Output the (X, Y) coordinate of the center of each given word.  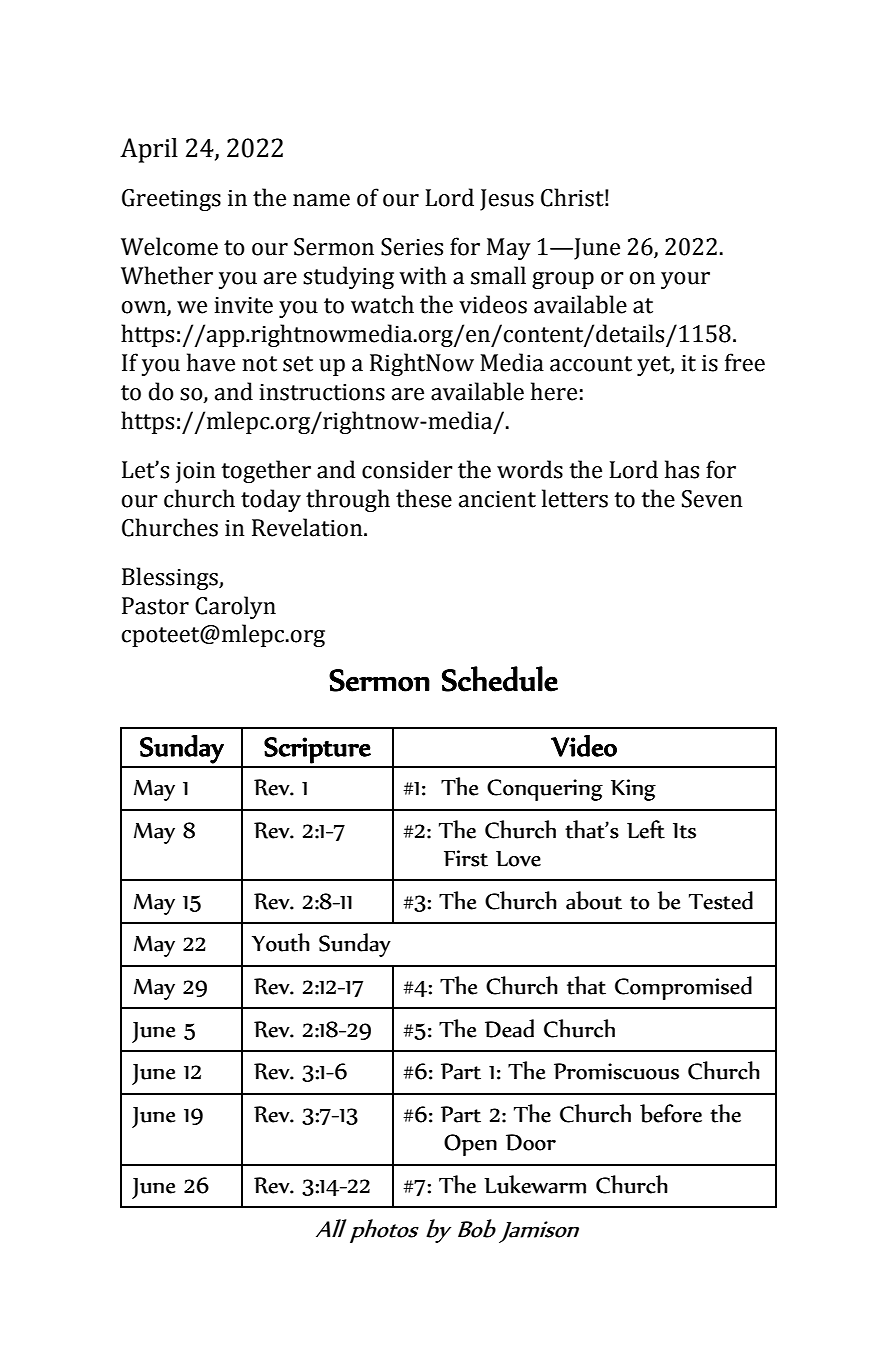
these (424, 498)
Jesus (507, 200)
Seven (712, 499)
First (466, 858)
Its (684, 831)
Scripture (317, 750)
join (195, 472)
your (685, 280)
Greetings (171, 200)
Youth (281, 942)
